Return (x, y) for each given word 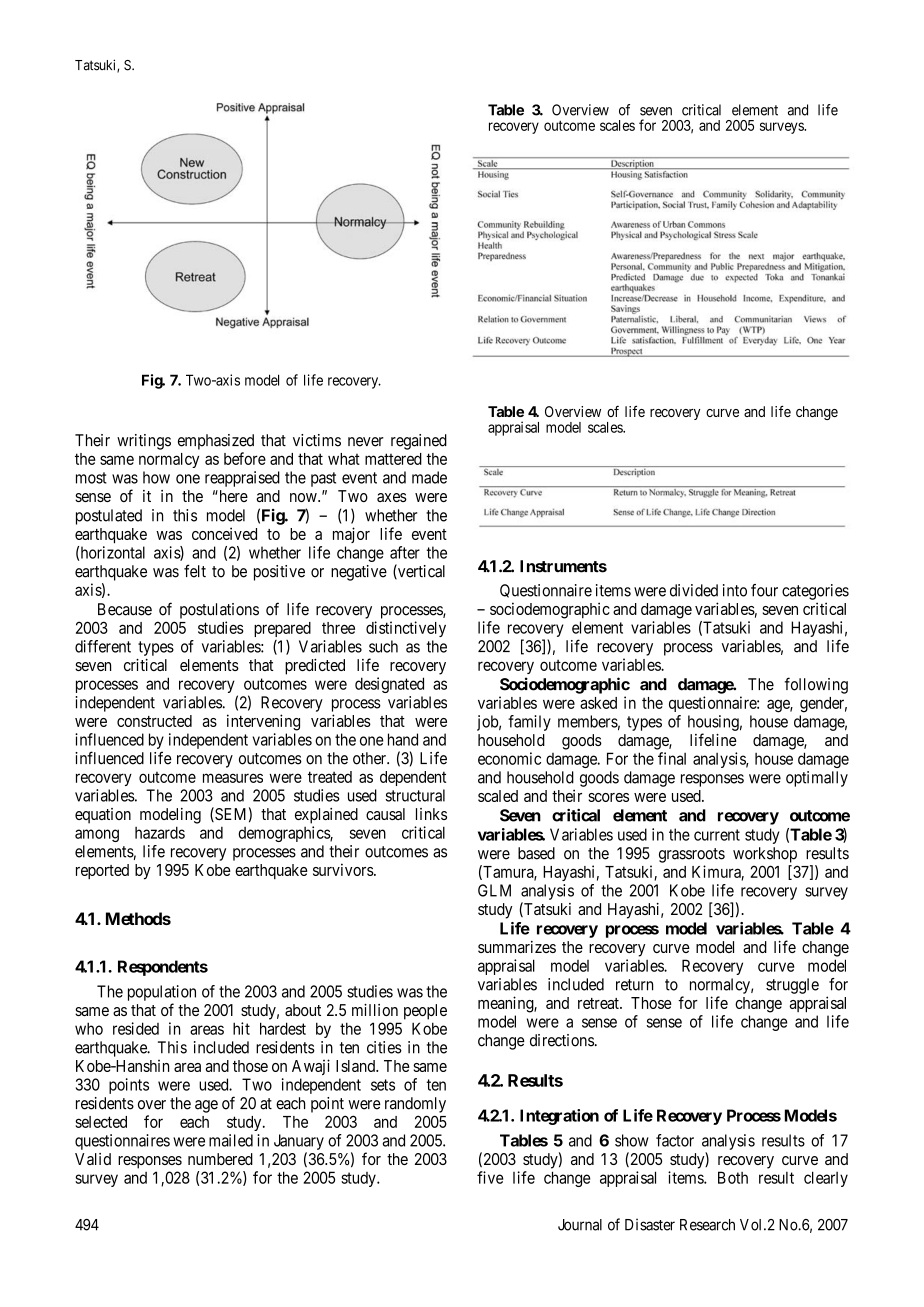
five (490, 1177)
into (735, 590)
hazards (160, 832)
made (429, 477)
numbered (220, 1159)
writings (144, 442)
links (431, 814)
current (717, 835)
